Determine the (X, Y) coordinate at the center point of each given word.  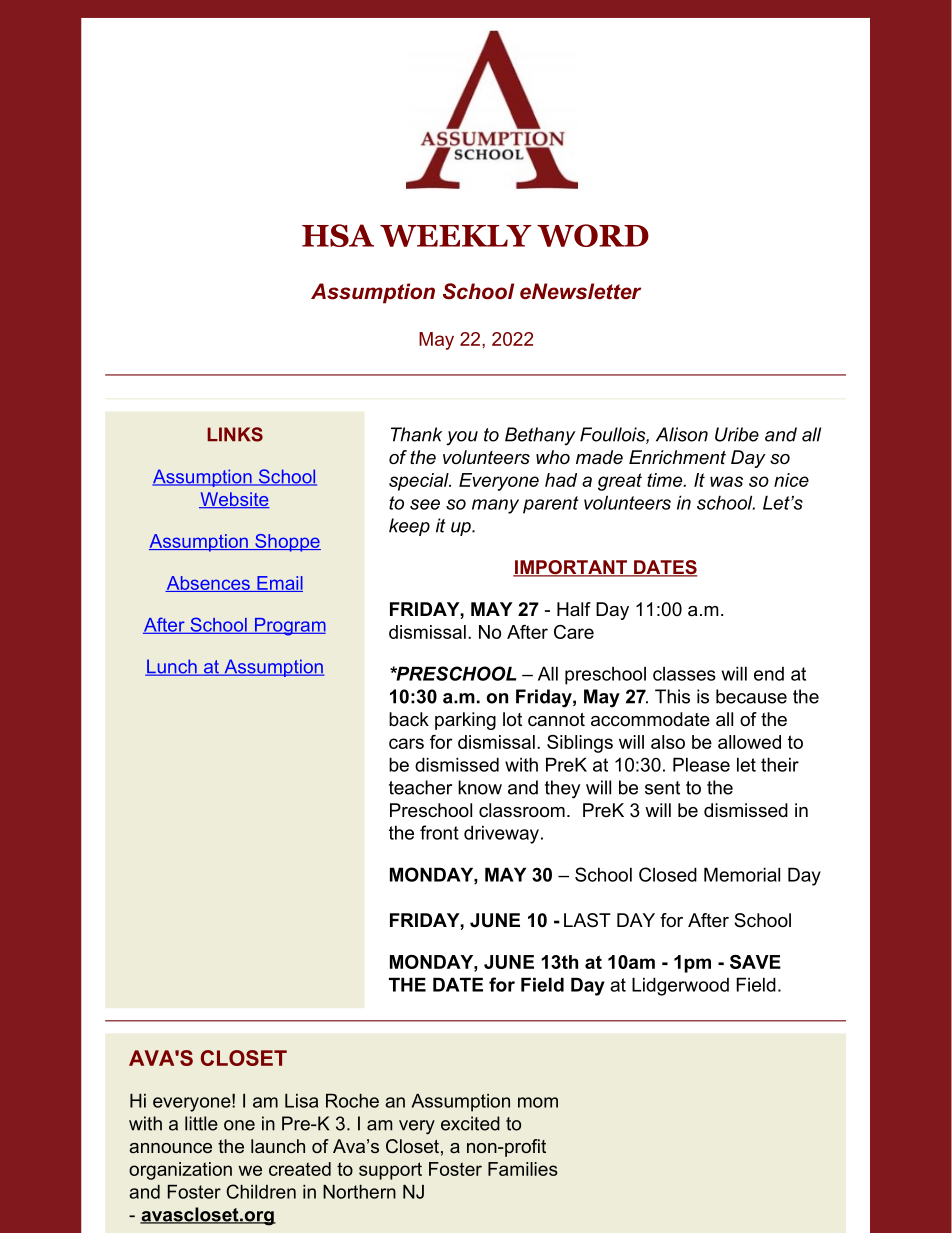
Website (234, 500)
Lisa (301, 1101)
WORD (593, 235)
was (726, 481)
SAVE (755, 962)
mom (538, 1102)
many (495, 506)
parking (465, 721)
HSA (338, 235)
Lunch (172, 667)
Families (523, 1169)
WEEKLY (456, 236)
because (751, 696)
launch (278, 1146)
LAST (587, 920)
